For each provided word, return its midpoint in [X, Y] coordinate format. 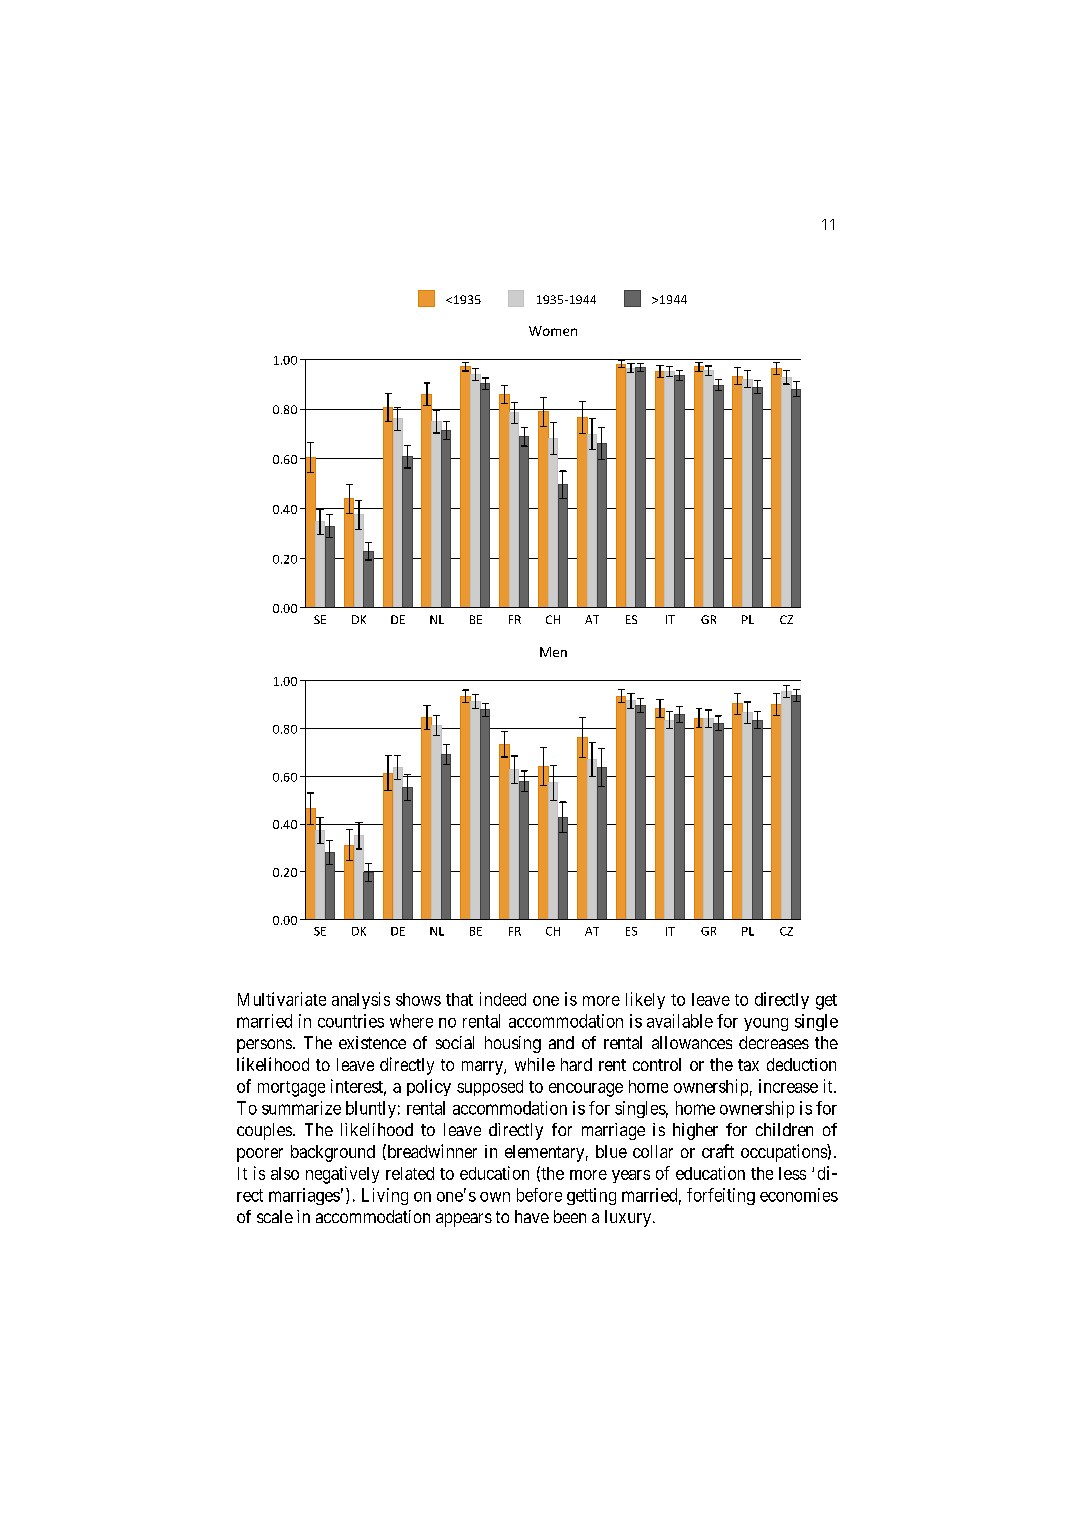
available [680, 1021]
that [459, 999]
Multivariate [282, 999]
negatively [342, 1175]
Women [553, 331]
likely [645, 1000]
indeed [503, 999]
